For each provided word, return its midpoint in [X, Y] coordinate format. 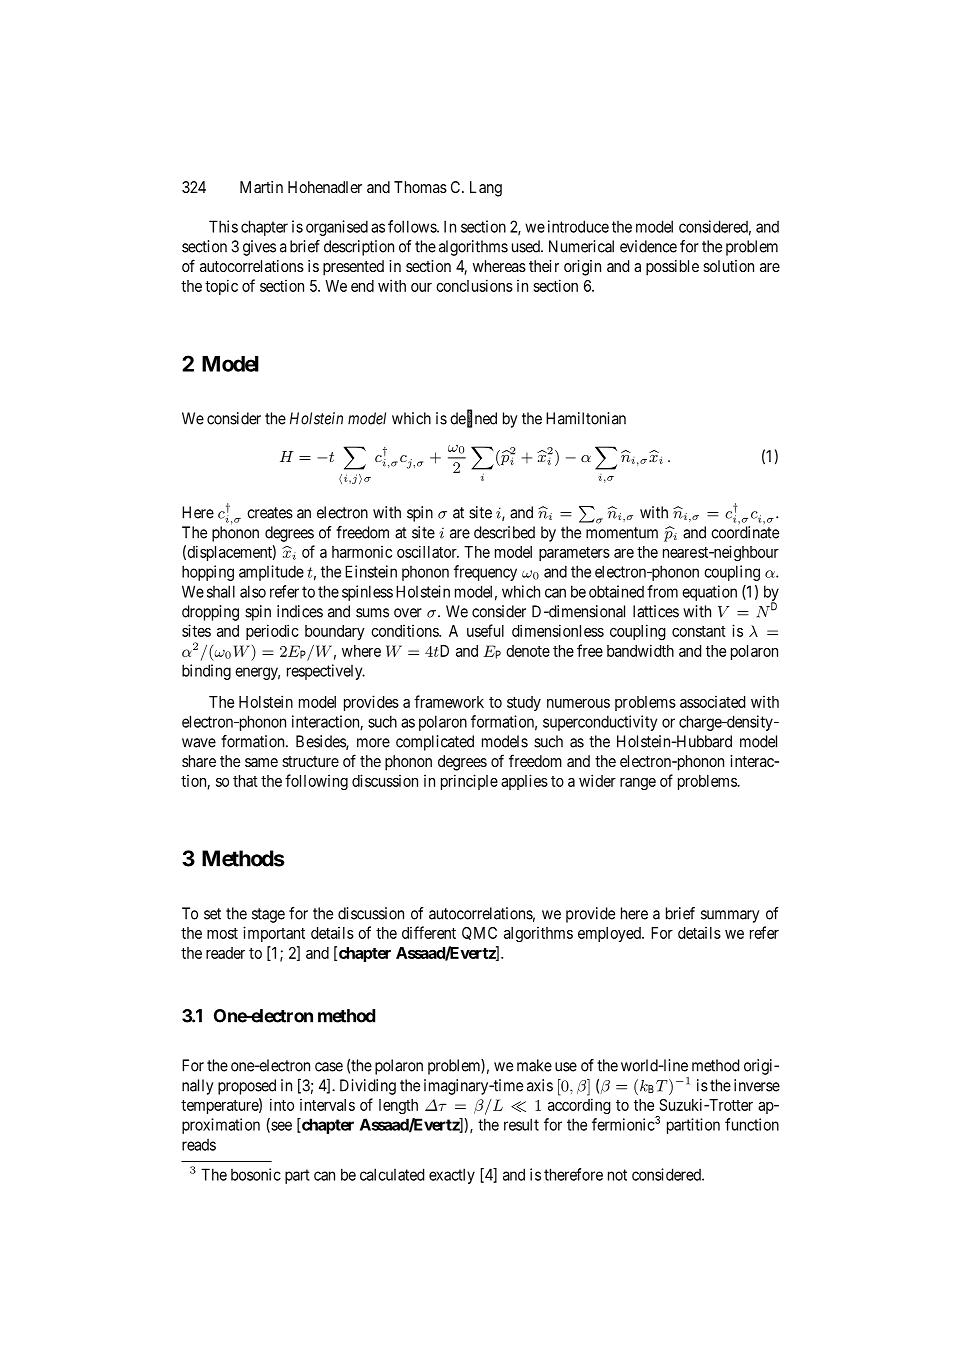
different [429, 932]
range [638, 784]
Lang [486, 189]
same [261, 762]
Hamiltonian [586, 418]
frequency [485, 573]
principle [469, 782]
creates [270, 513]
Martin [261, 187]
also [253, 591]
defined [473, 419]
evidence [648, 246]
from [662, 591]
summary [730, 916]
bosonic [256, 1174]
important [274, 934]
